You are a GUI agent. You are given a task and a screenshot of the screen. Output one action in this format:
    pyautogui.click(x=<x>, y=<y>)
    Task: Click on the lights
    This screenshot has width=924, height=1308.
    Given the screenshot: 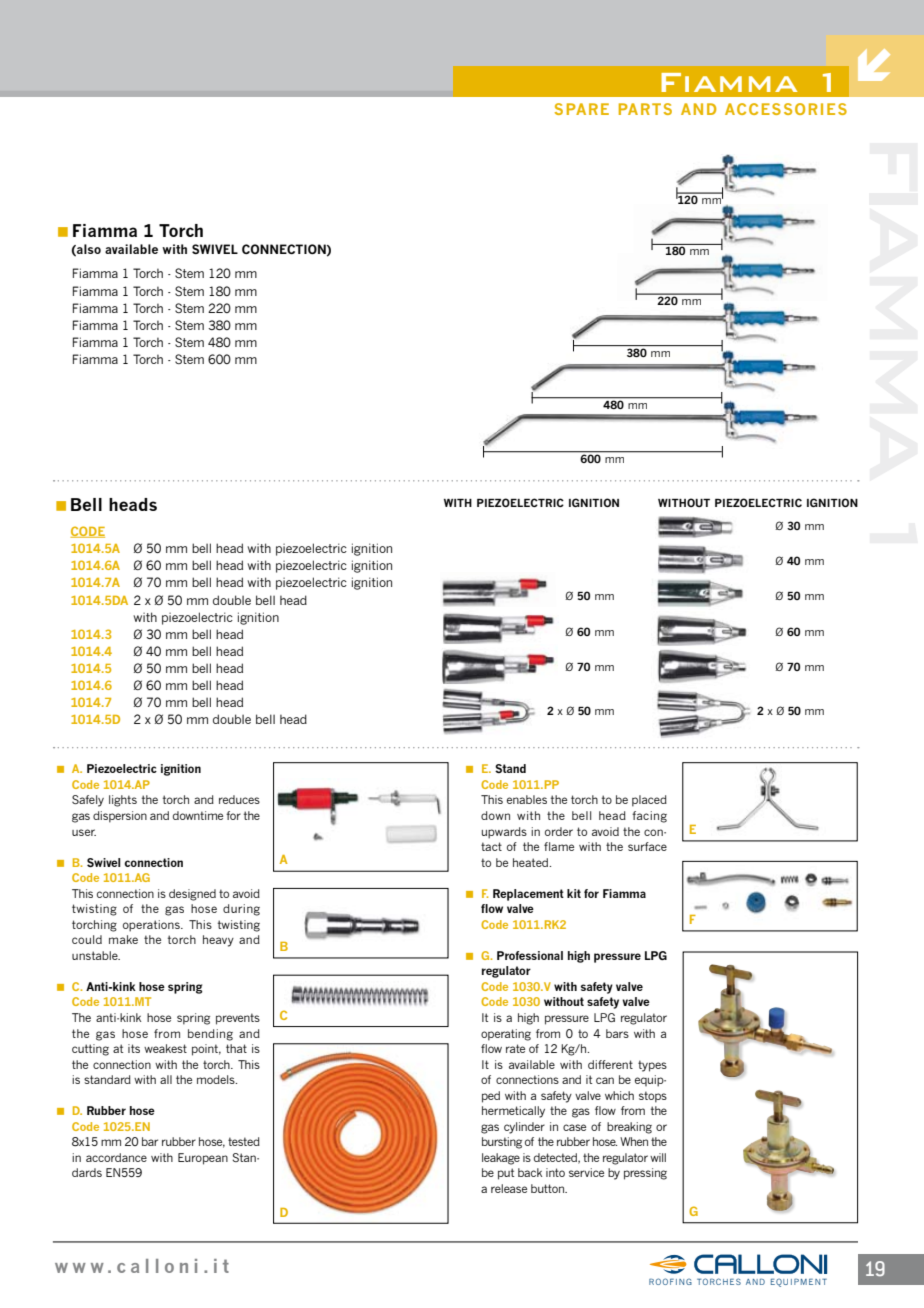 What is the action you would take?
    pyautogui.click(x=123, y=801)
